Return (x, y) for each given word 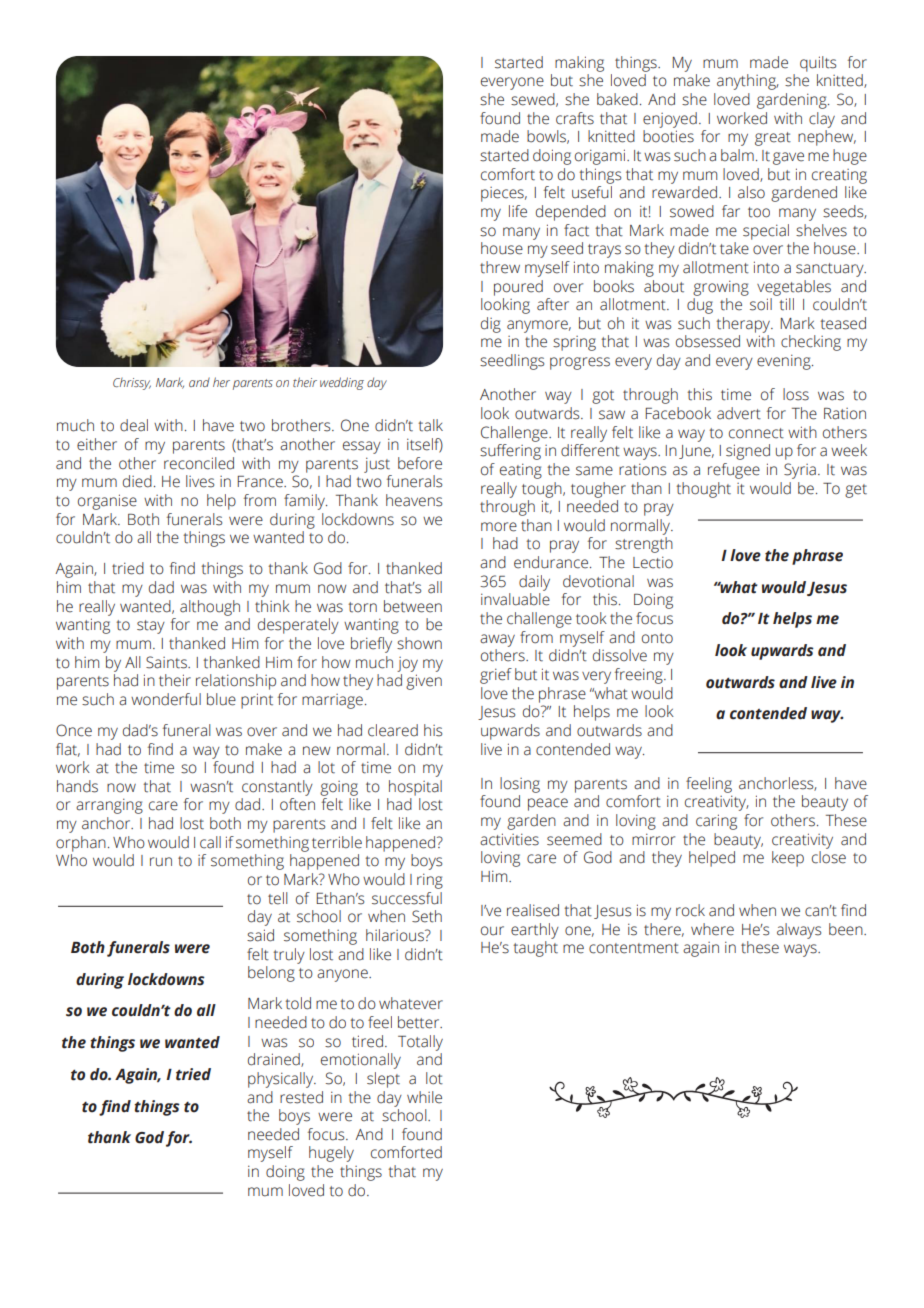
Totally (420, 1043)
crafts (575, 118)
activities (509, 839)
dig (491, 325)
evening (785, 362)
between (413, 606)
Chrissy (132, 384)
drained (275, 1060)
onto (657, 638)
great (773, 139)
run (161, 862)
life (518, 211)
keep (788, 859)
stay (151, 627)
